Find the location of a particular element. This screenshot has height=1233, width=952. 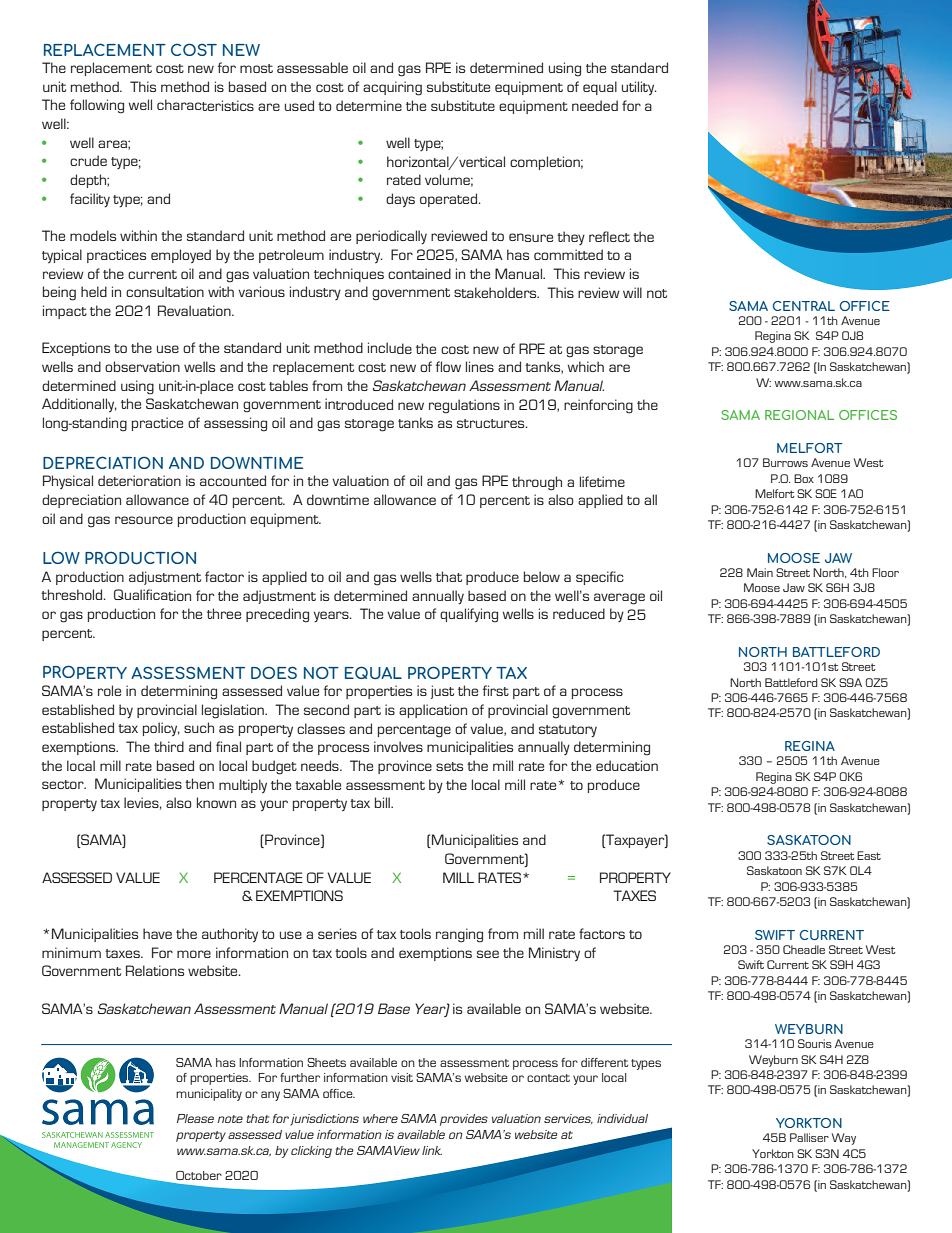

acquiring is located at coordinates (392, 88).
